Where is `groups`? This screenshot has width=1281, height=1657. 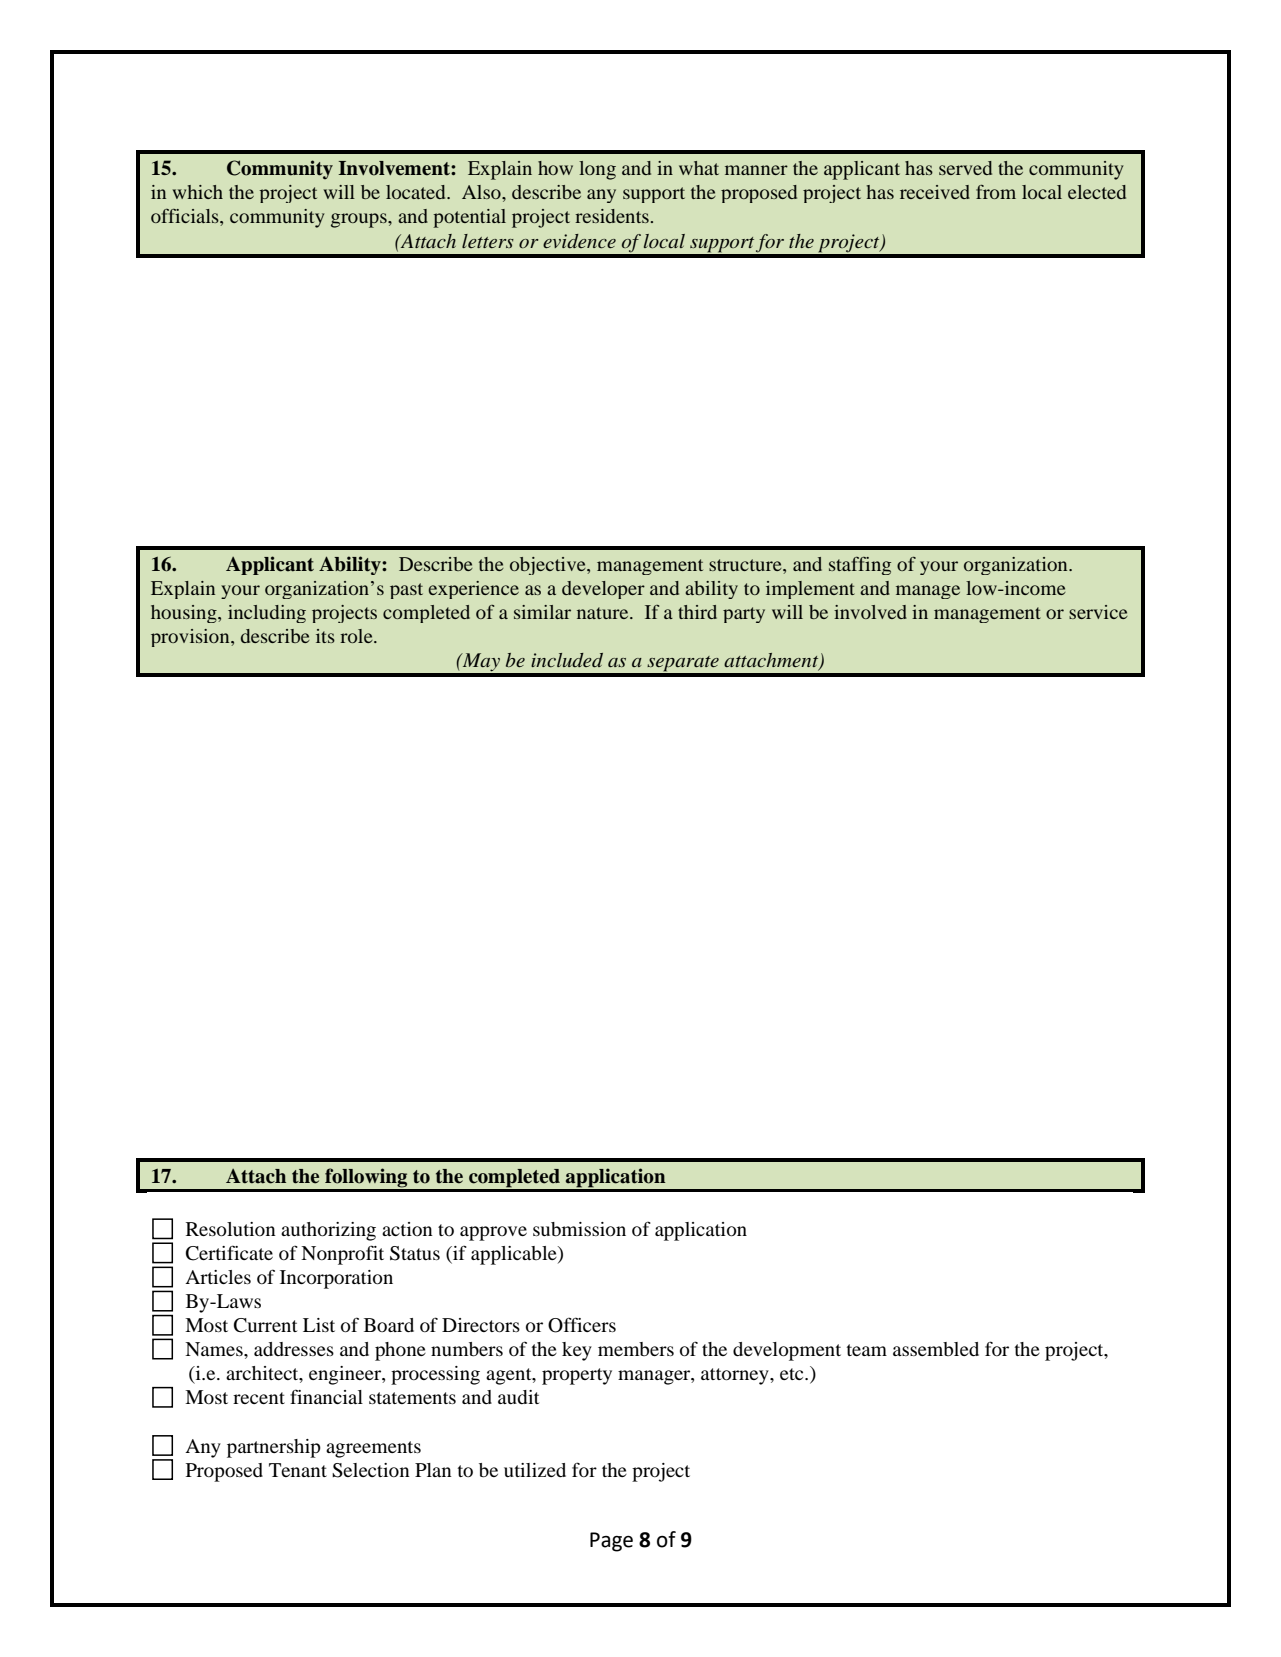 groups is located at coordinates (360, 220).
